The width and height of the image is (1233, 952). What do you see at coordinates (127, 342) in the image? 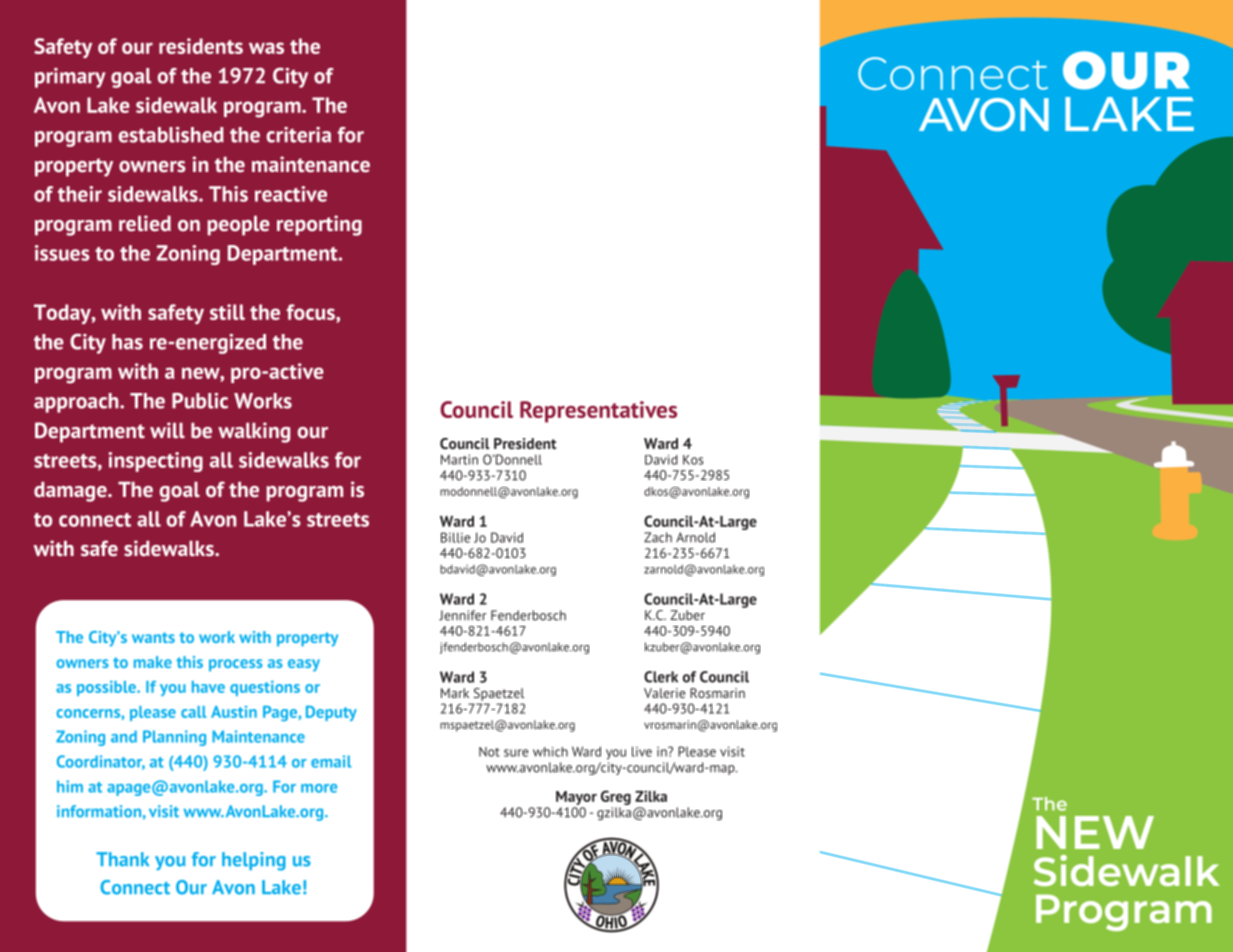
I see `has` at bounding box center [127, 342].
